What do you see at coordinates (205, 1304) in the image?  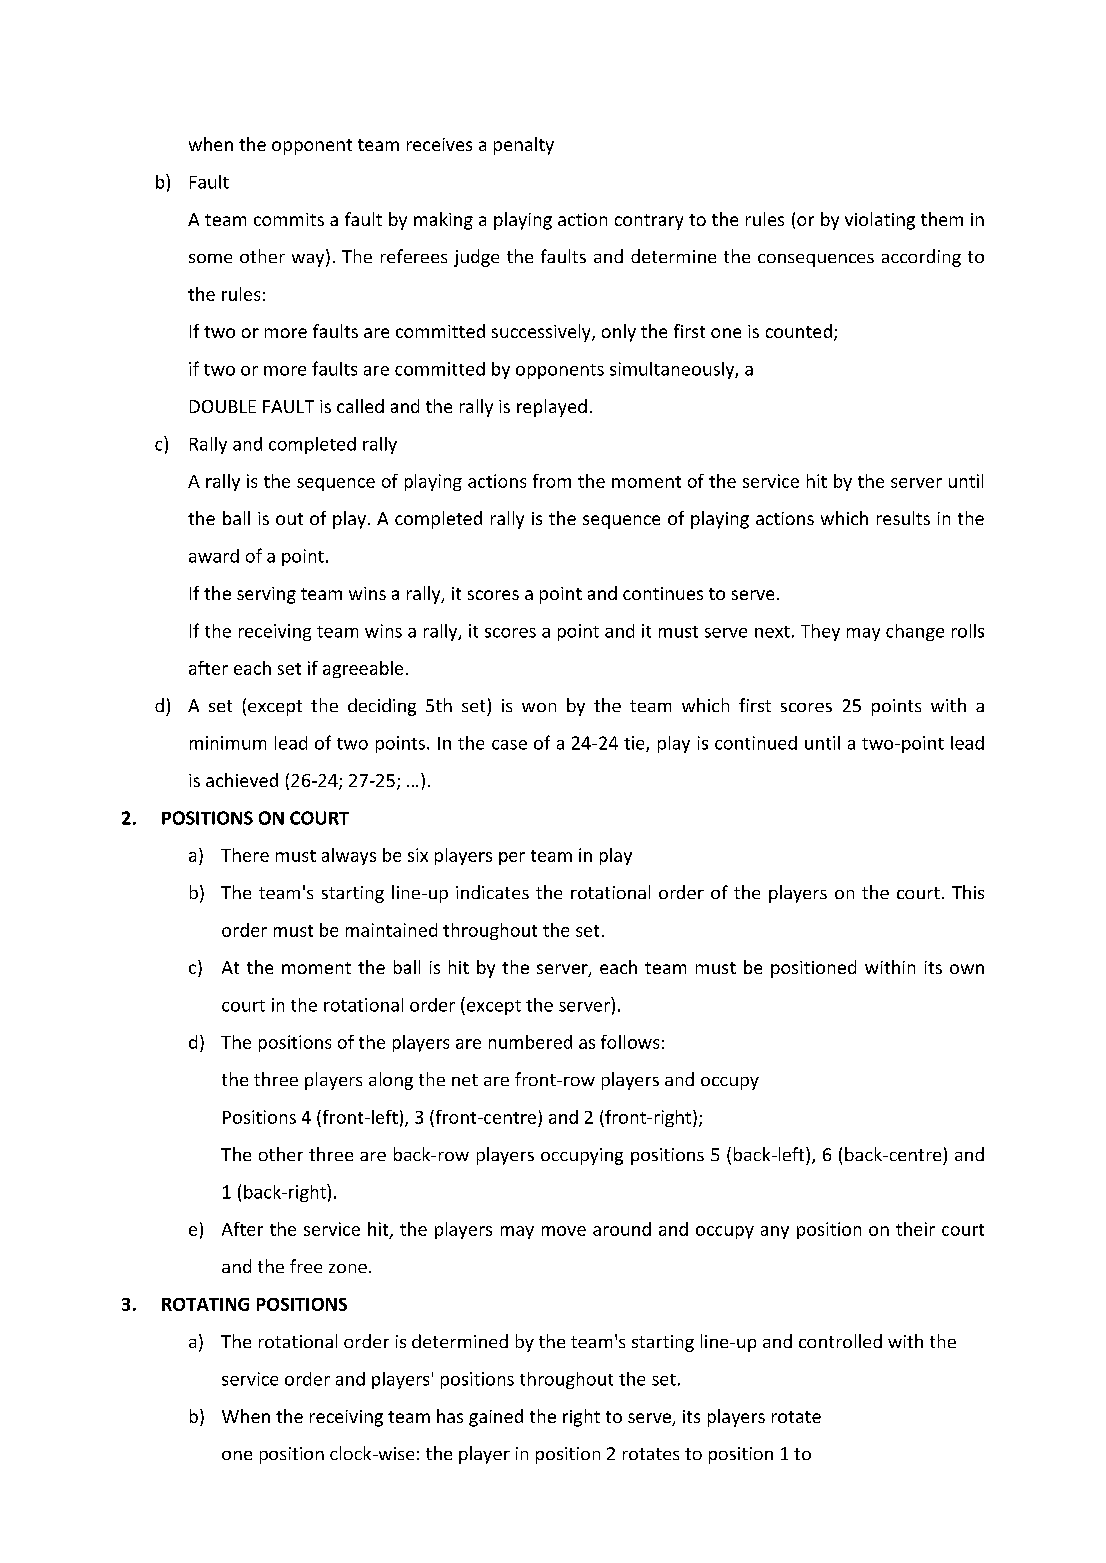 I see `ROTATING` at bounding box center [205, 1304].
